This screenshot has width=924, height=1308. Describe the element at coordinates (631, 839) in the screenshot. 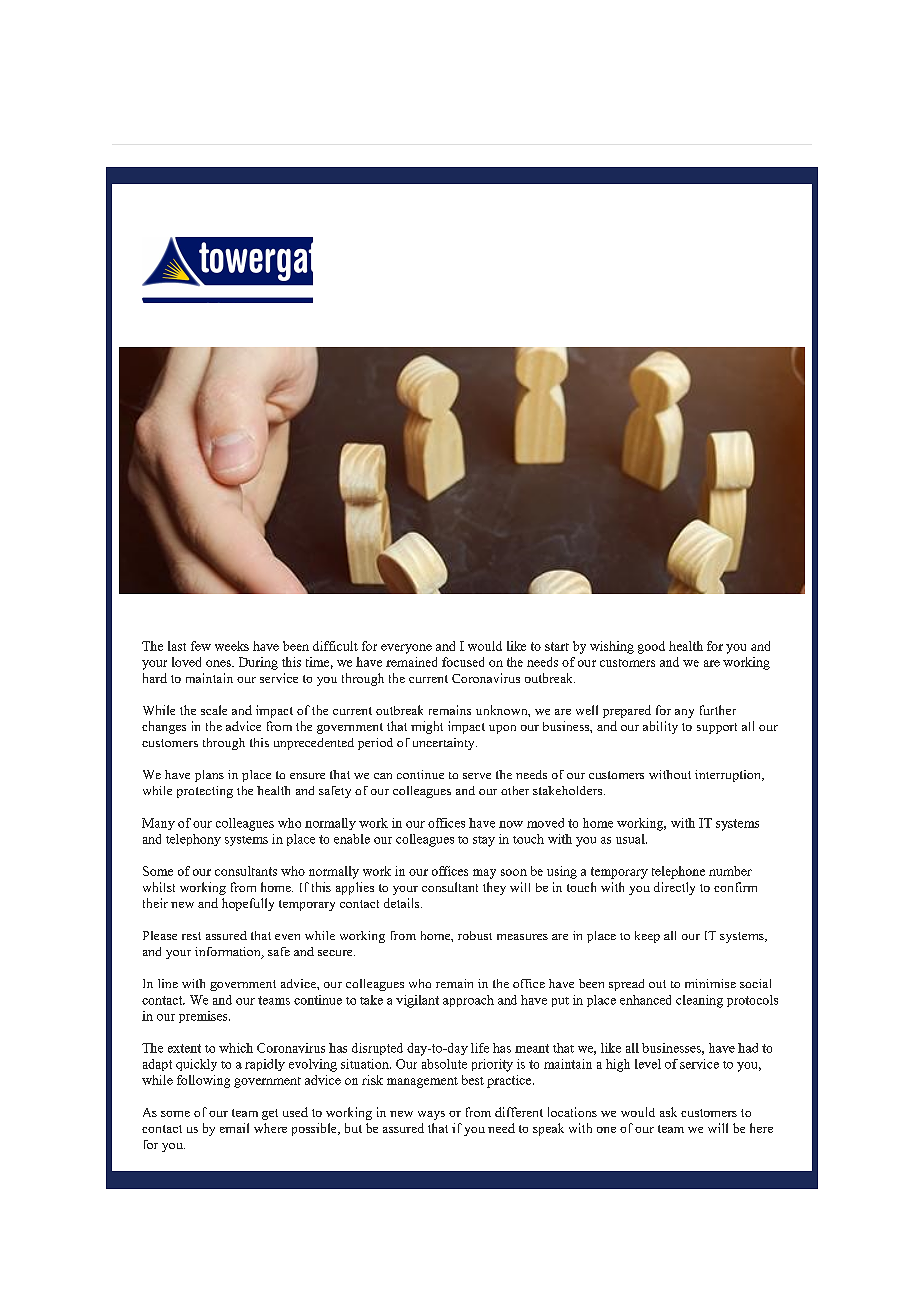

I see `usual` at that location.
